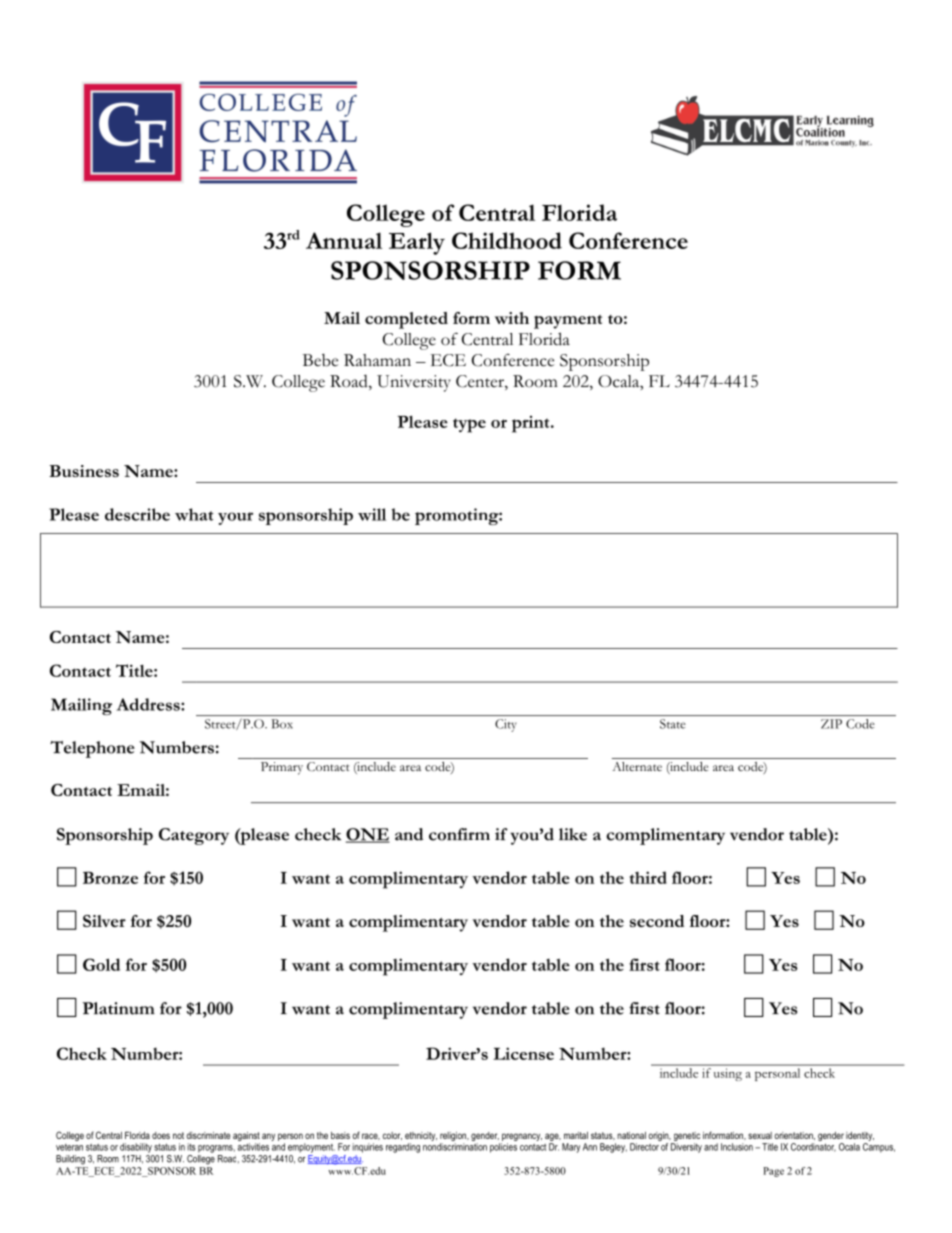 This document has height=1233, width=952. I want to click on nondiscrimination, so click(455, 1147).
